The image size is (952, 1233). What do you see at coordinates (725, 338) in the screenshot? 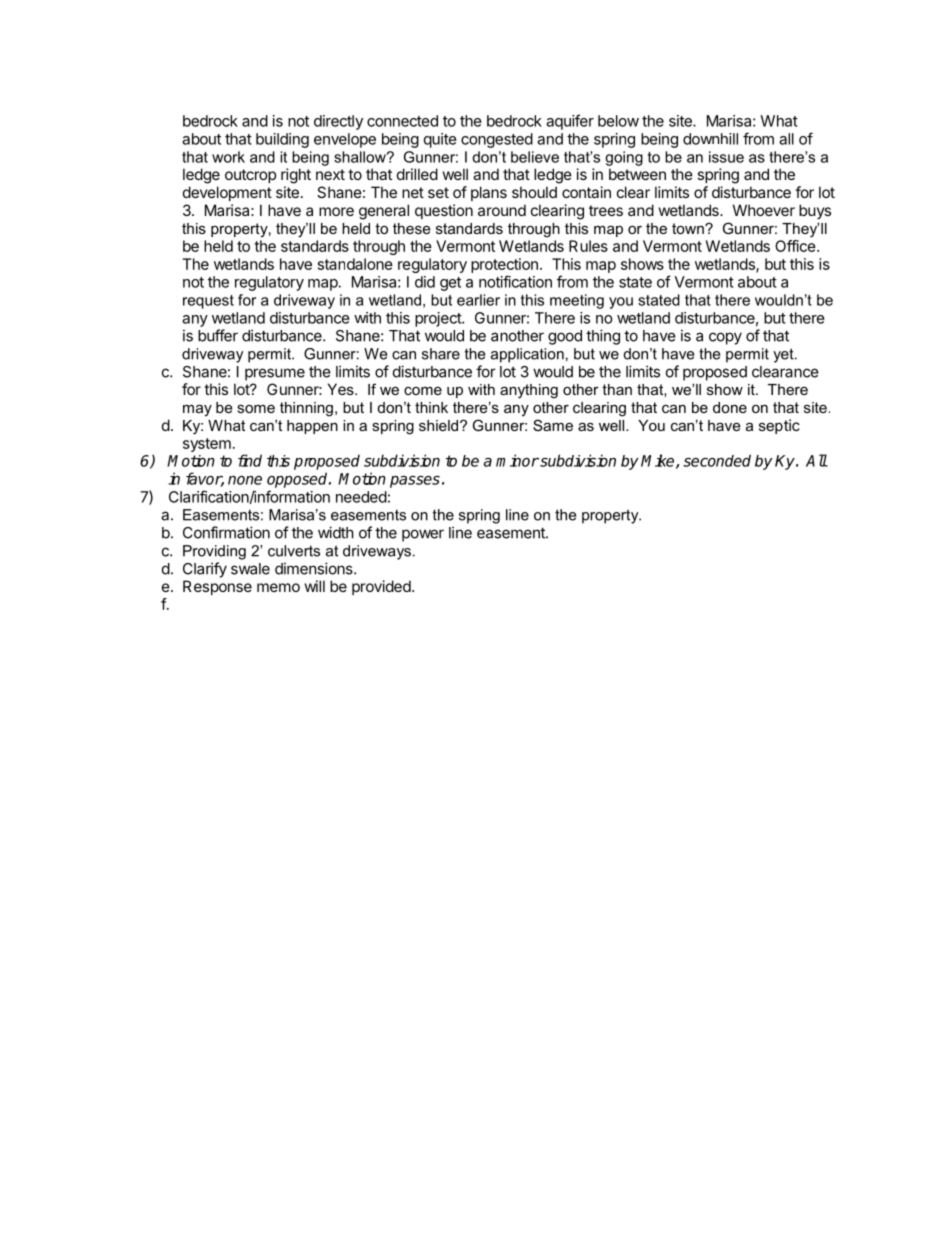
I see `copy` at bounding box center [725, 338].
